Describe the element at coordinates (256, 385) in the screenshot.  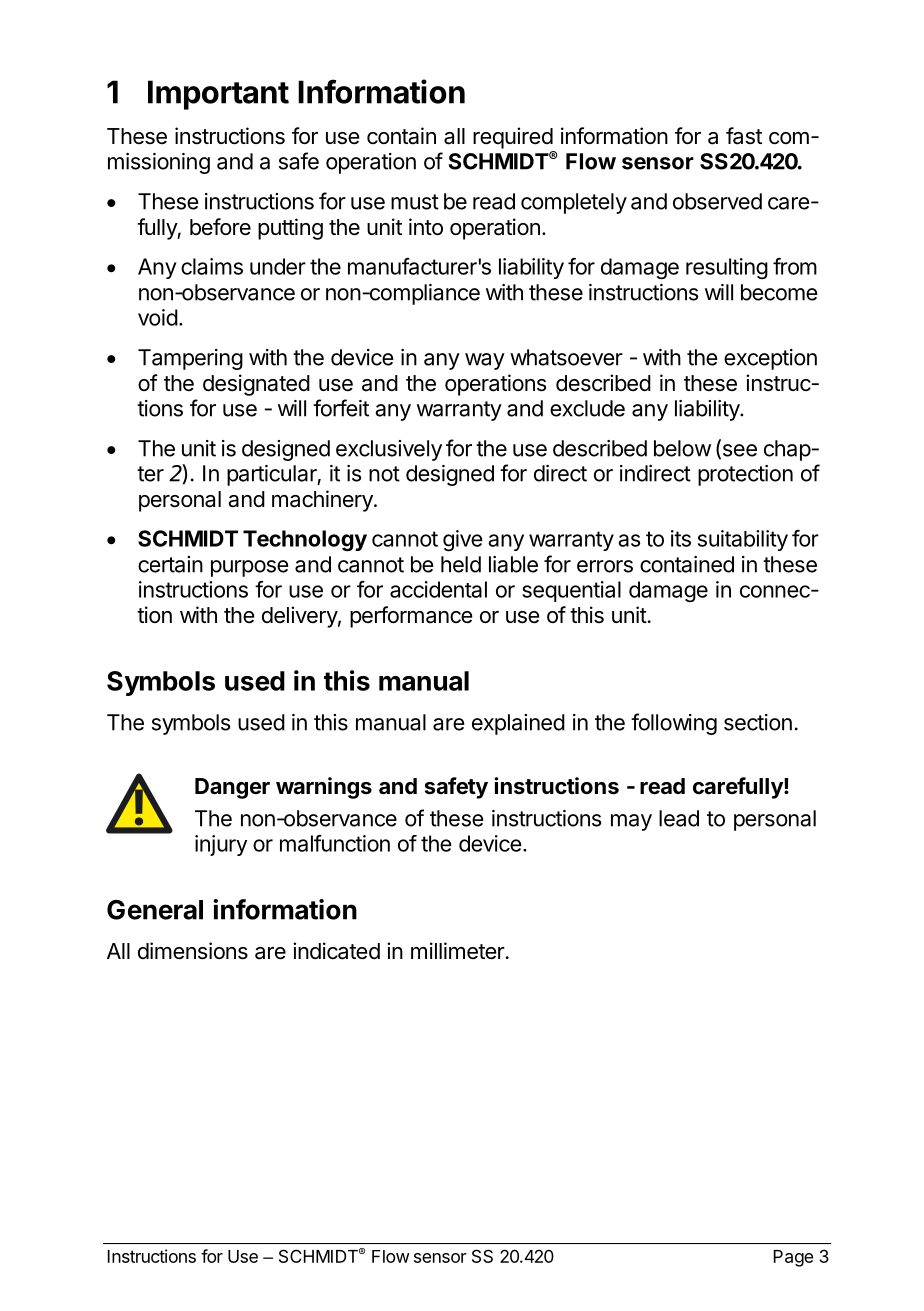
I see `designated` at that location.
